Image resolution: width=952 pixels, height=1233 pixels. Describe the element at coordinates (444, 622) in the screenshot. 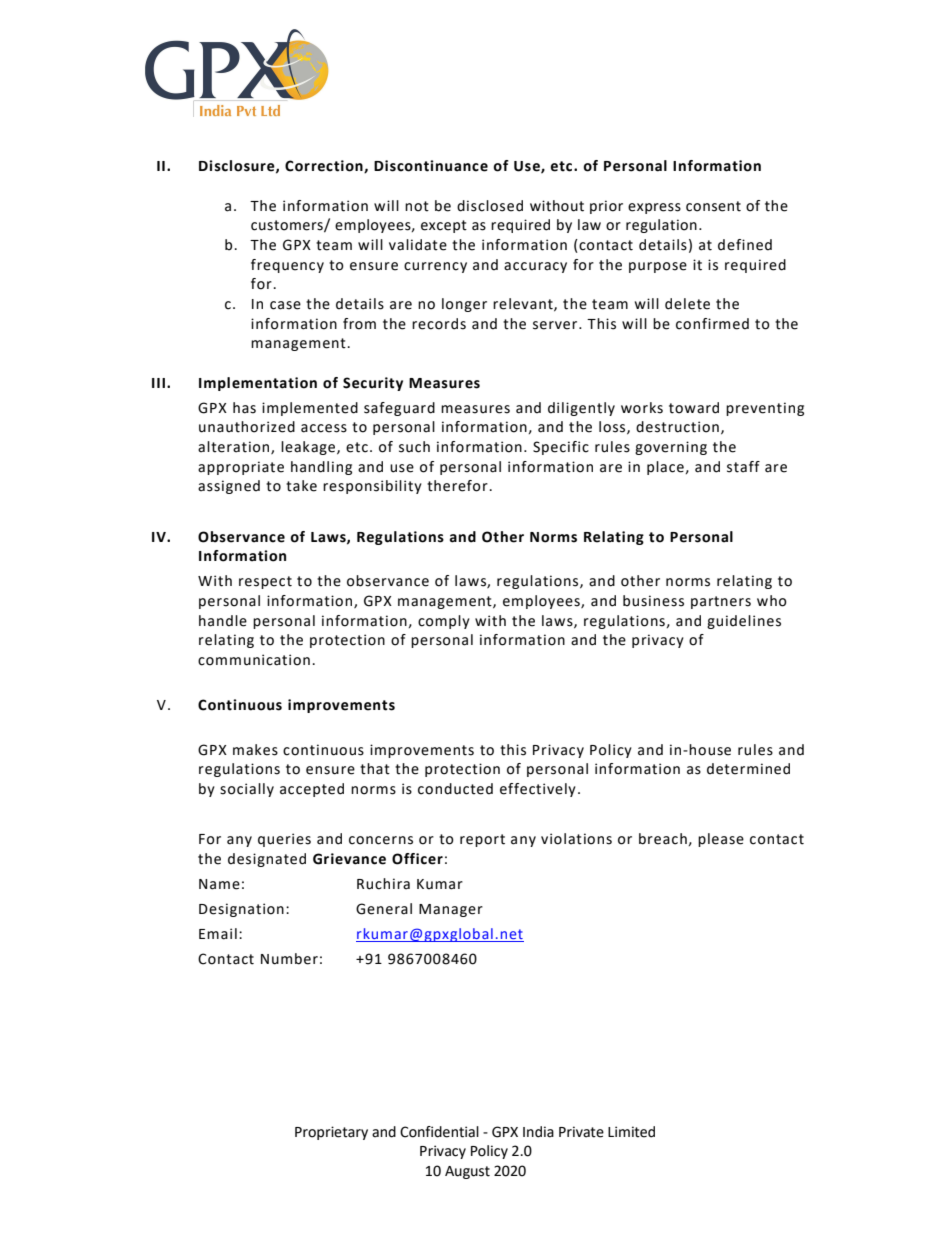

I see `comply` at that location.
